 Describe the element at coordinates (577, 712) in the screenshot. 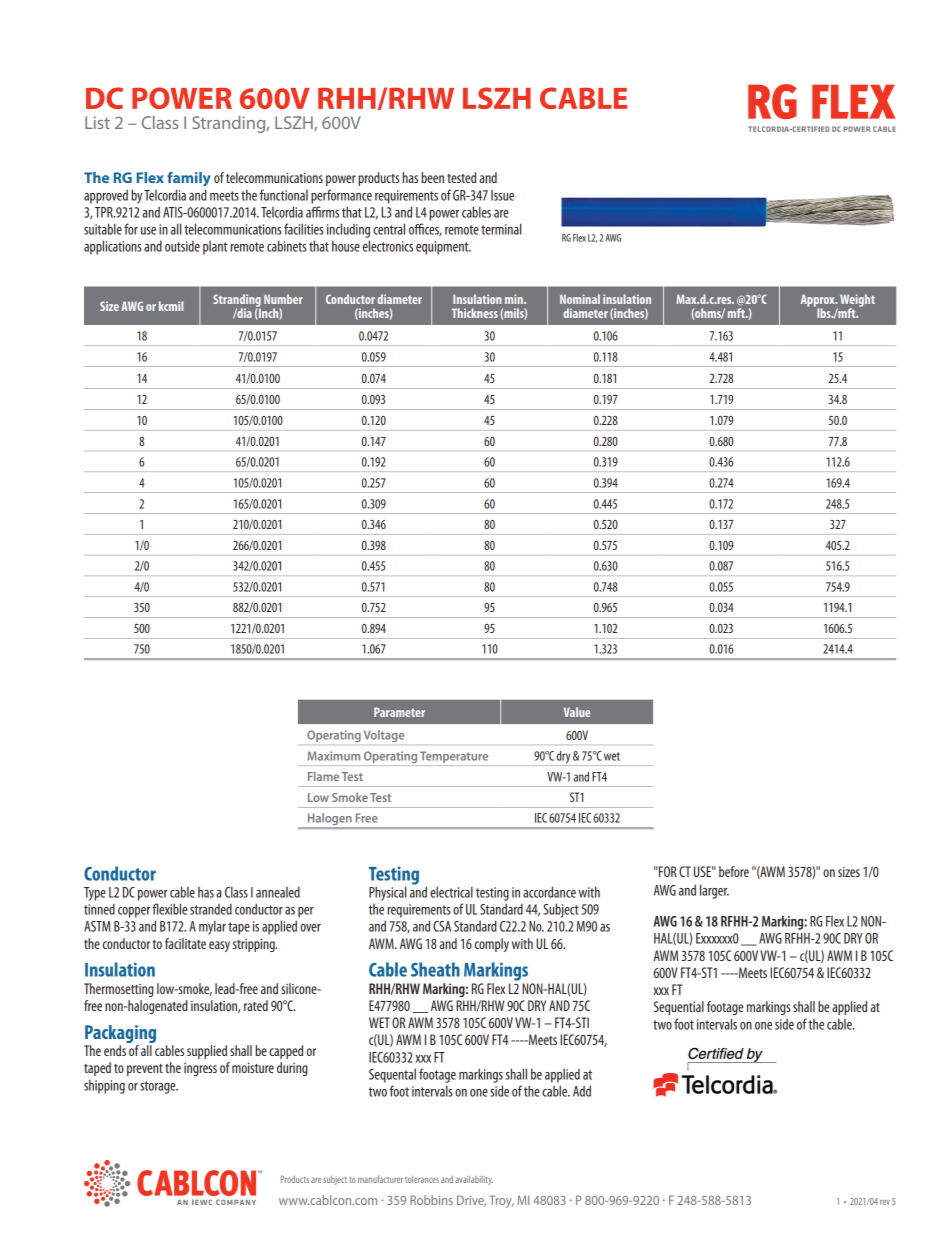

I see `Value` at that location.
